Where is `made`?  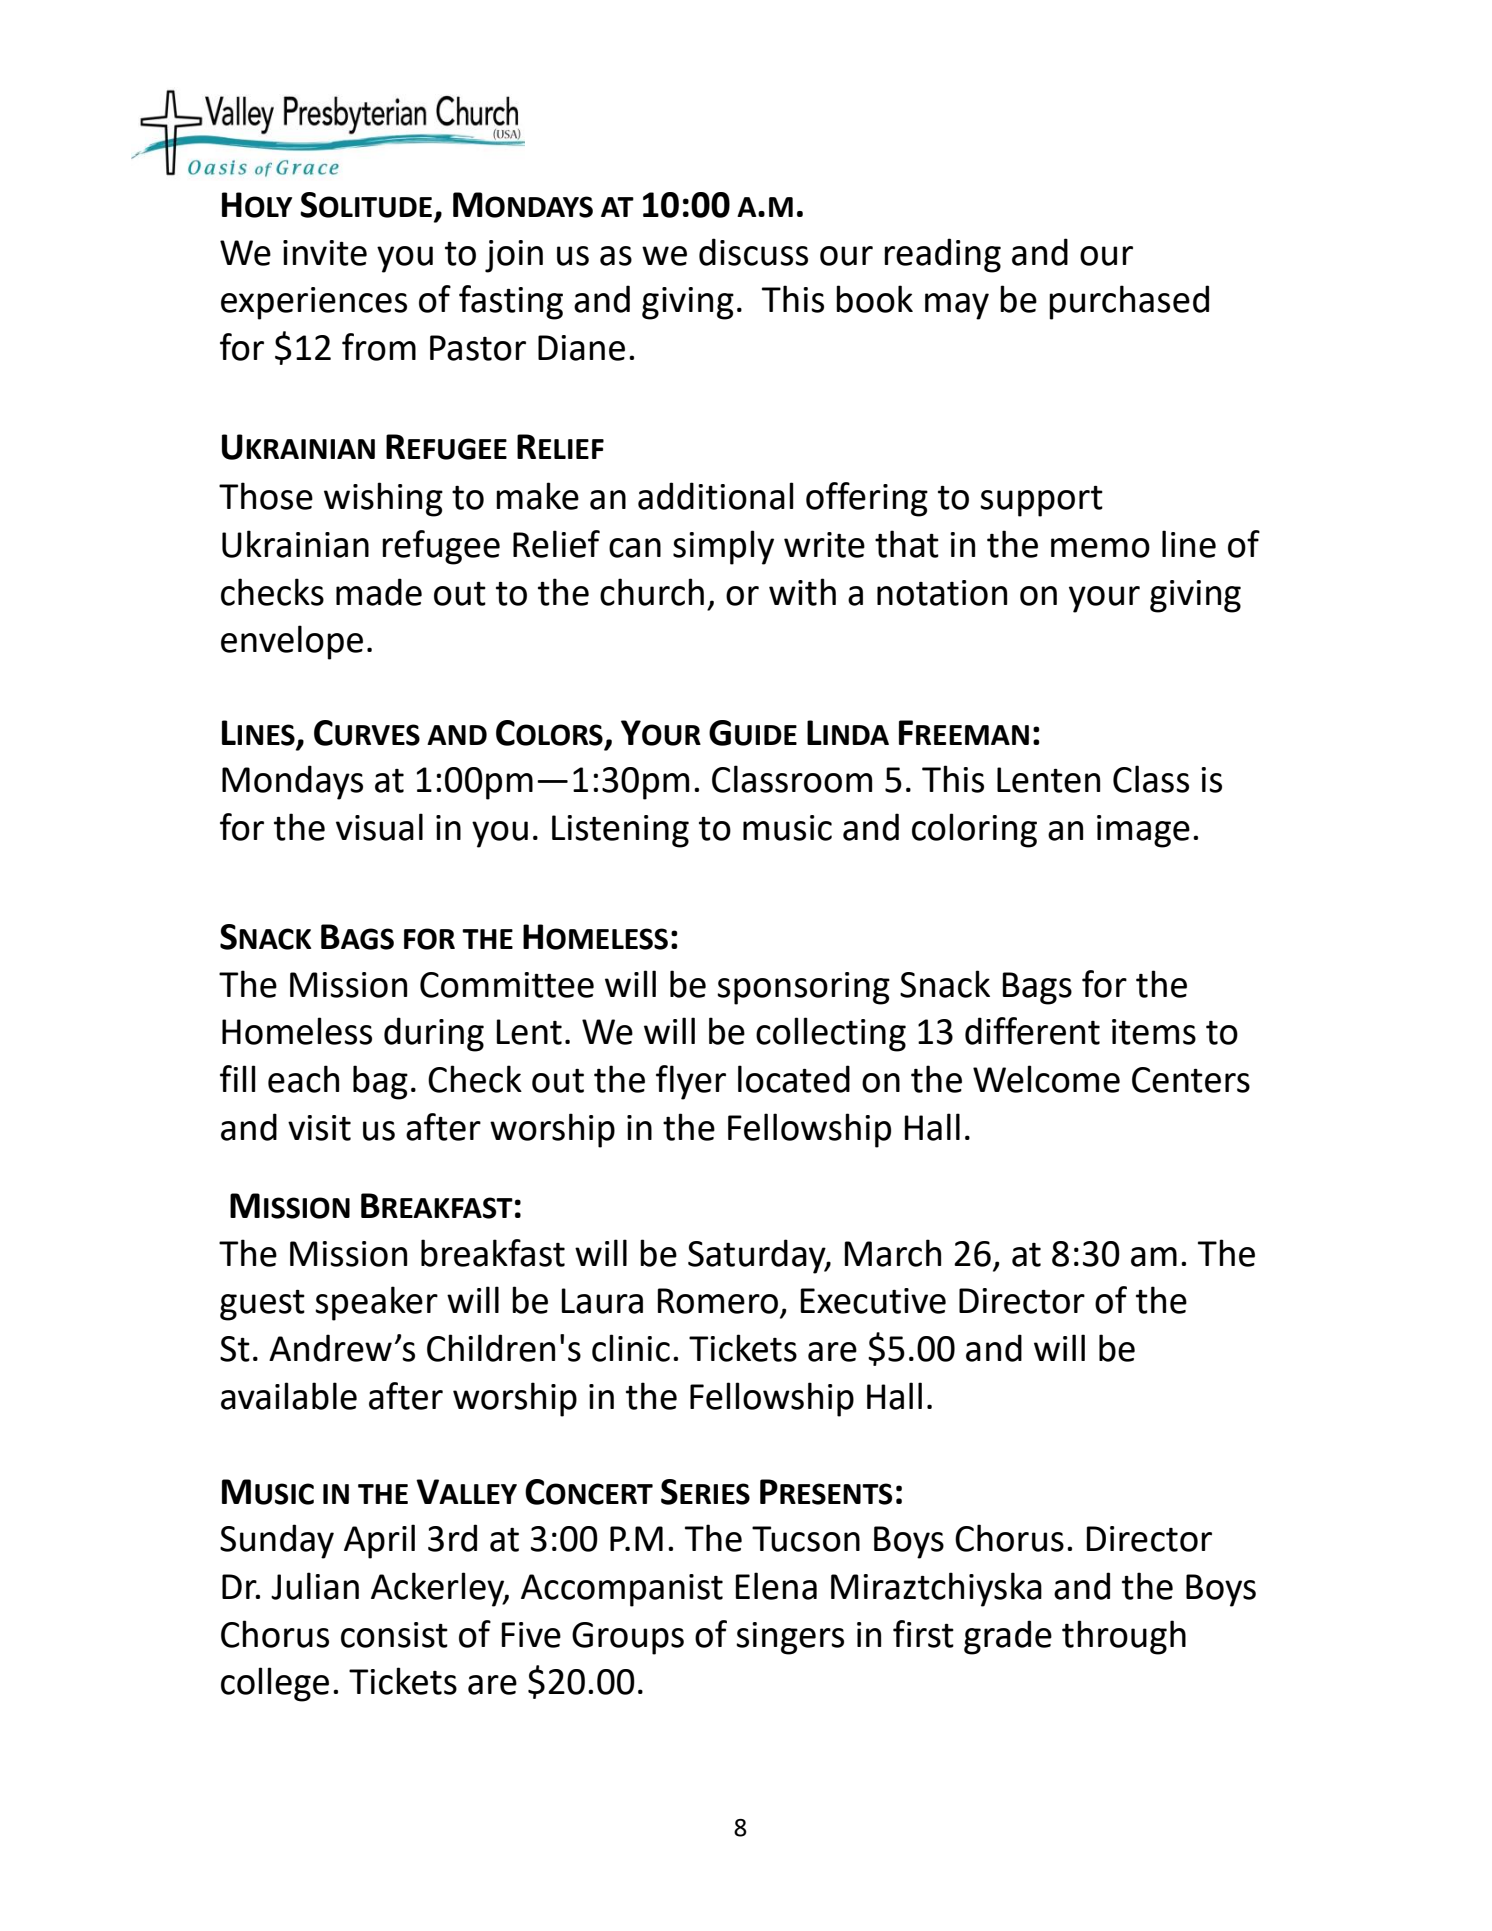 made is located at coordinates (379, 592).
